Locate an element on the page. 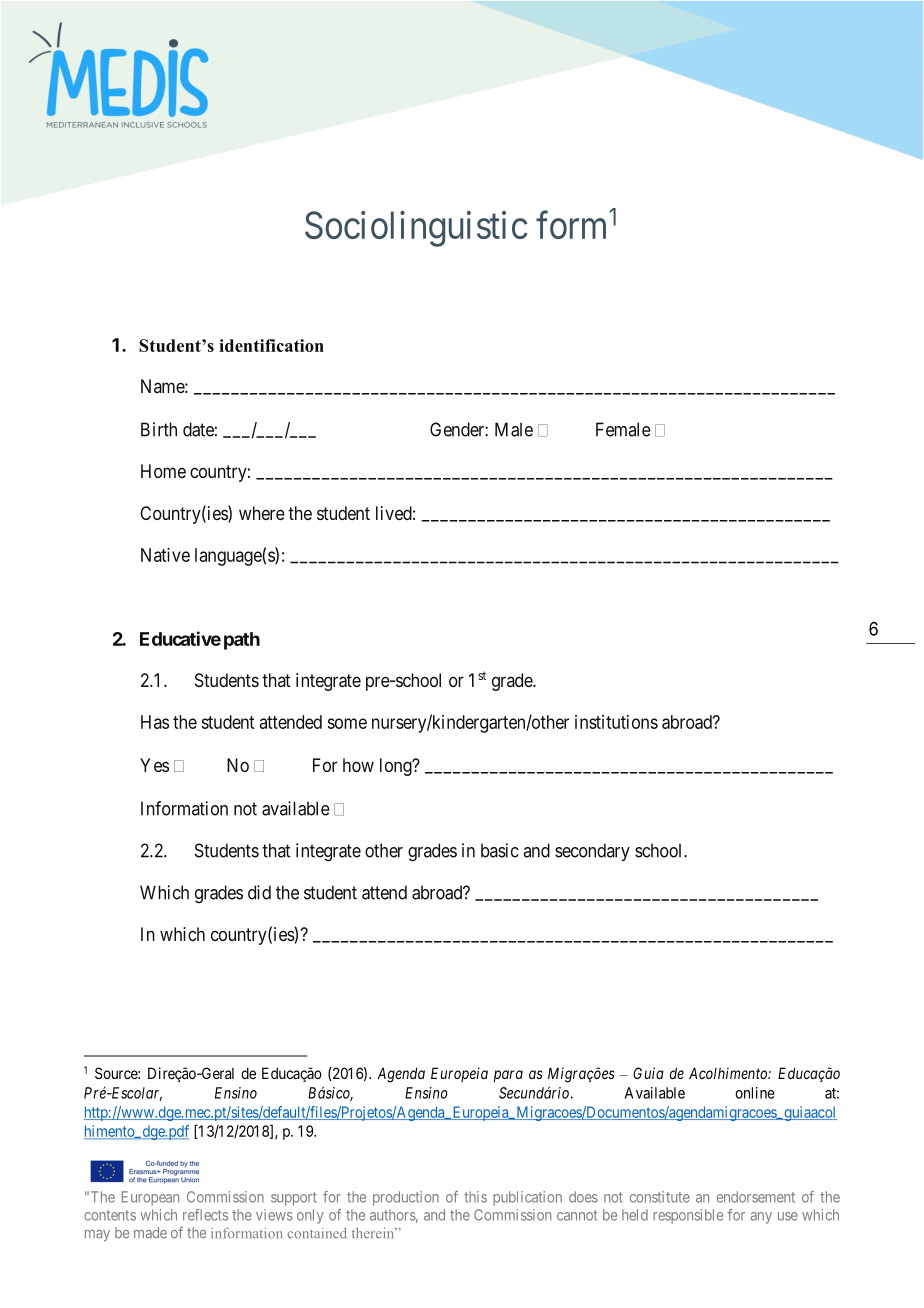  responsible is located at coordinates (688, 1216).
